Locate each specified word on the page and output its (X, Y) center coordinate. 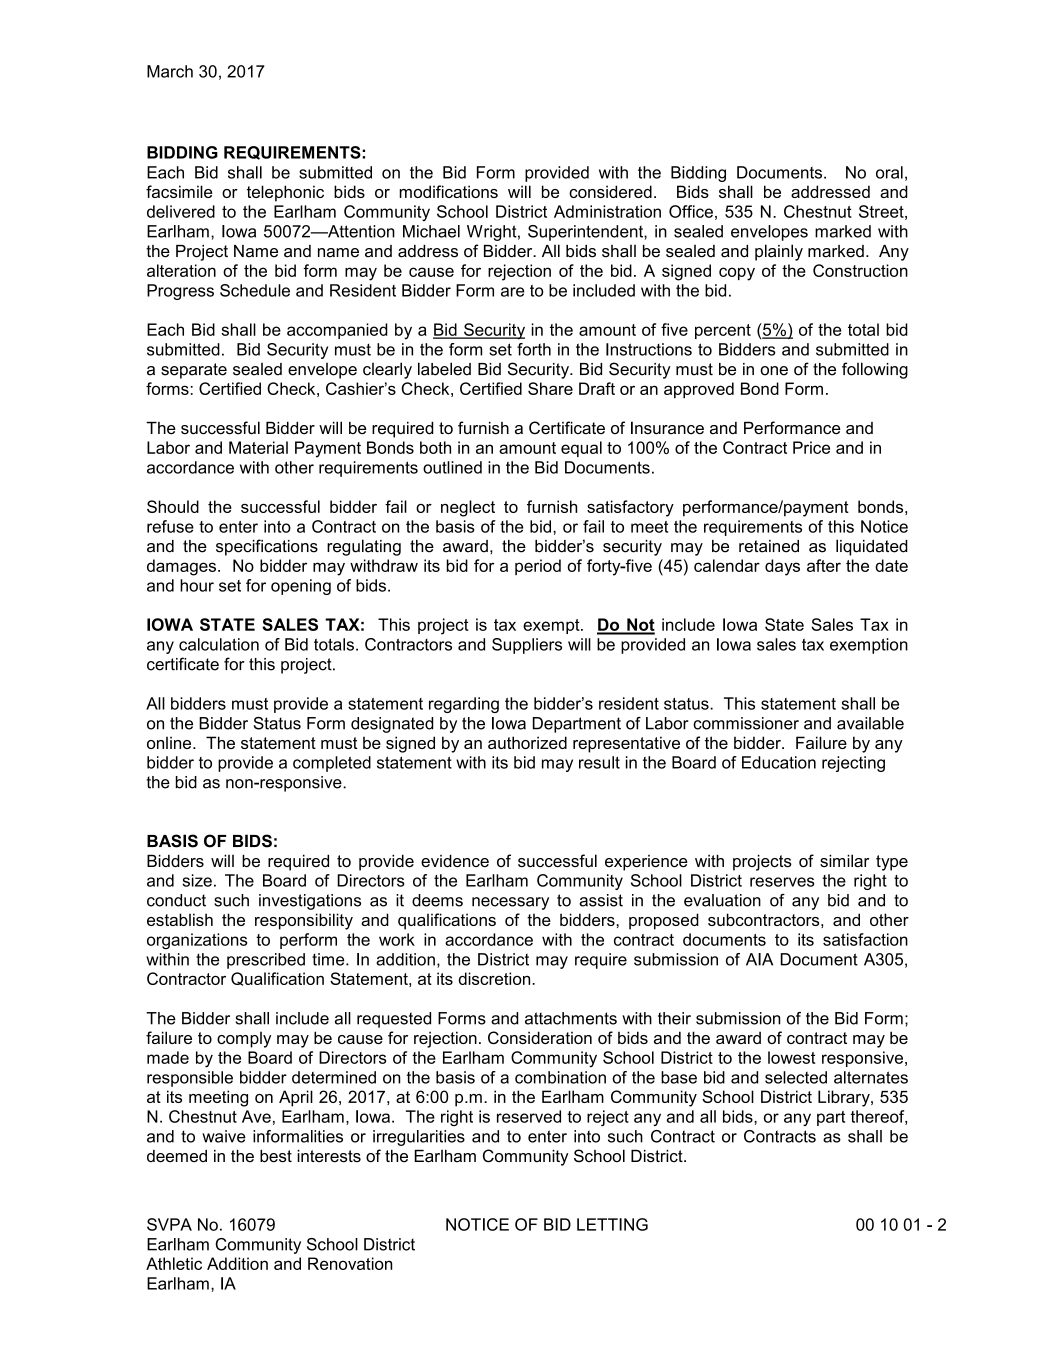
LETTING (612, 1224)
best (276, 1156)
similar (844, 860)
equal (581, 449)
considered (610, 191)
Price (811, 447)
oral (889, 172)
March (170, 71)
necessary (510, 903)
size (197, 880)
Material (258, 447)
